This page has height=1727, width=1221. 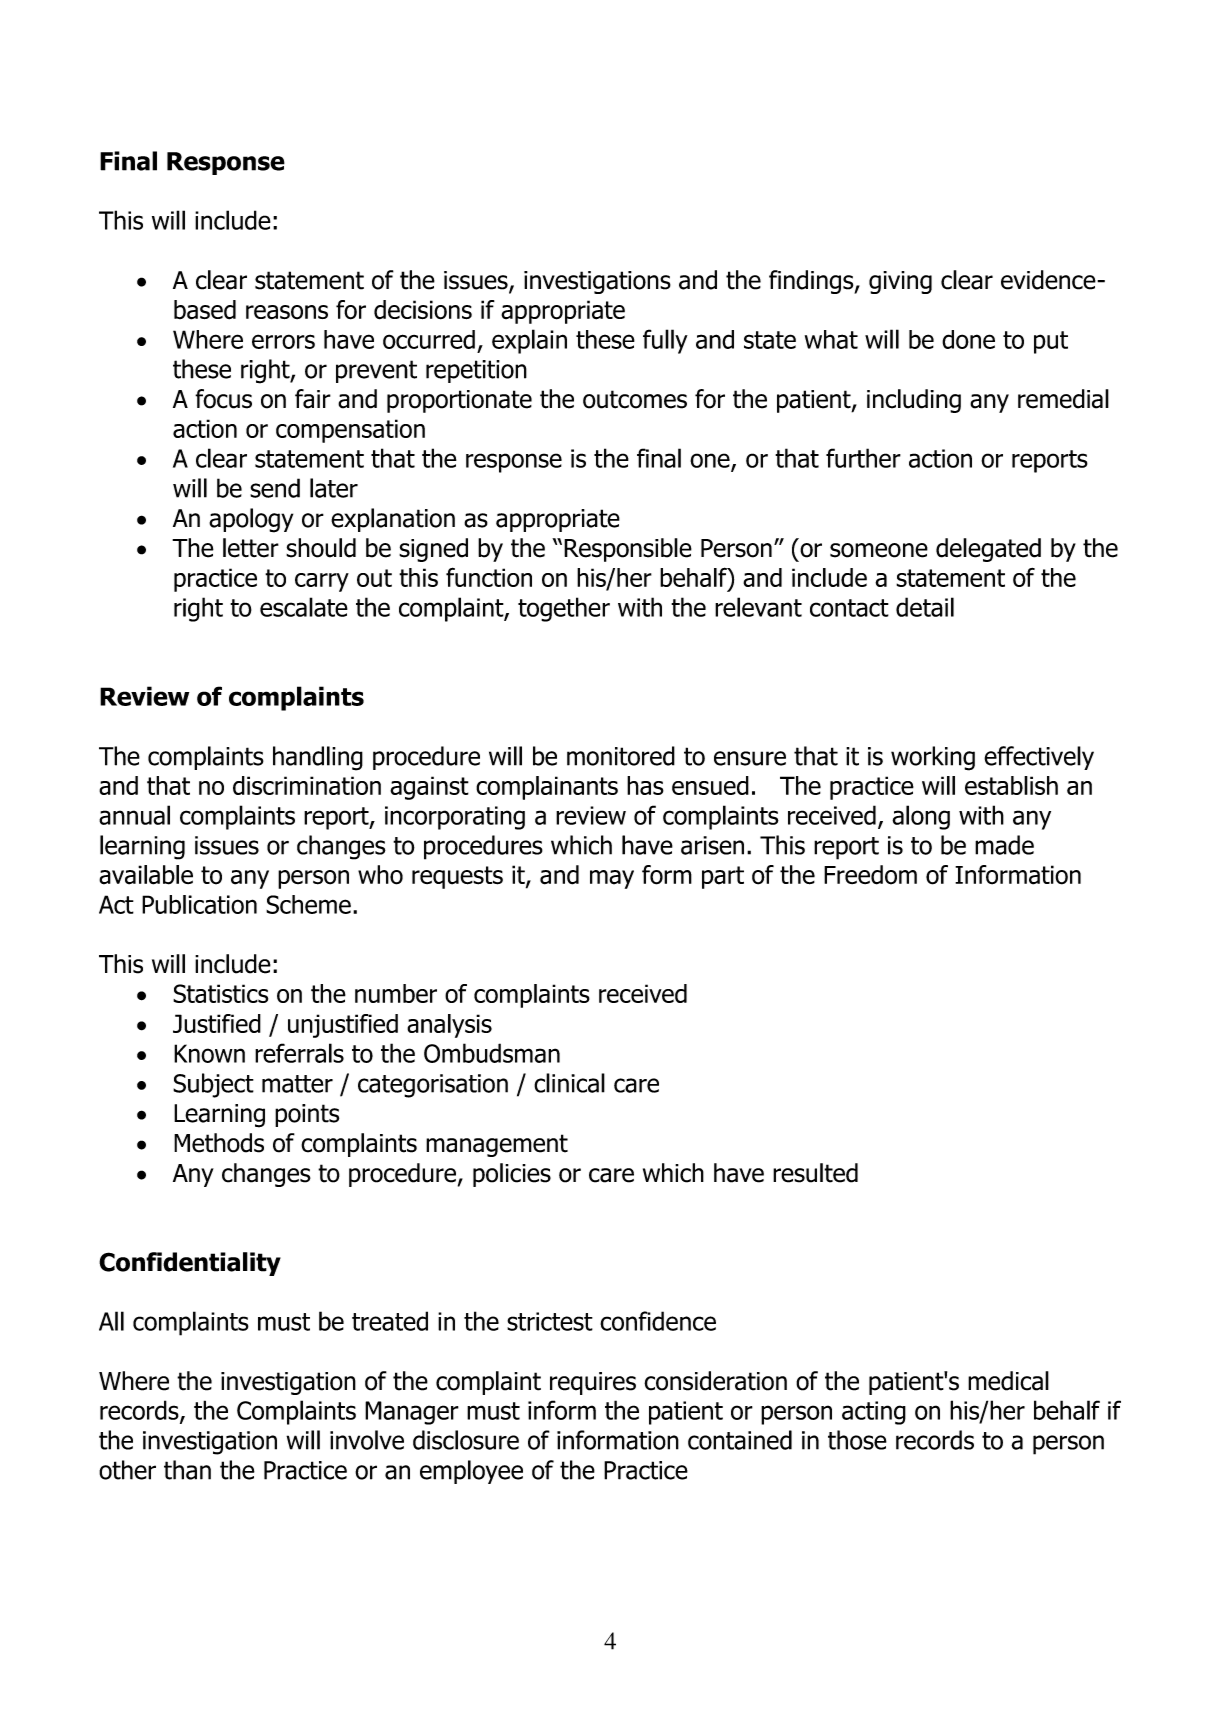 What do you see at coordinates (283, 341) in the page?
I see `errors` at bounding box center [283, 341].
